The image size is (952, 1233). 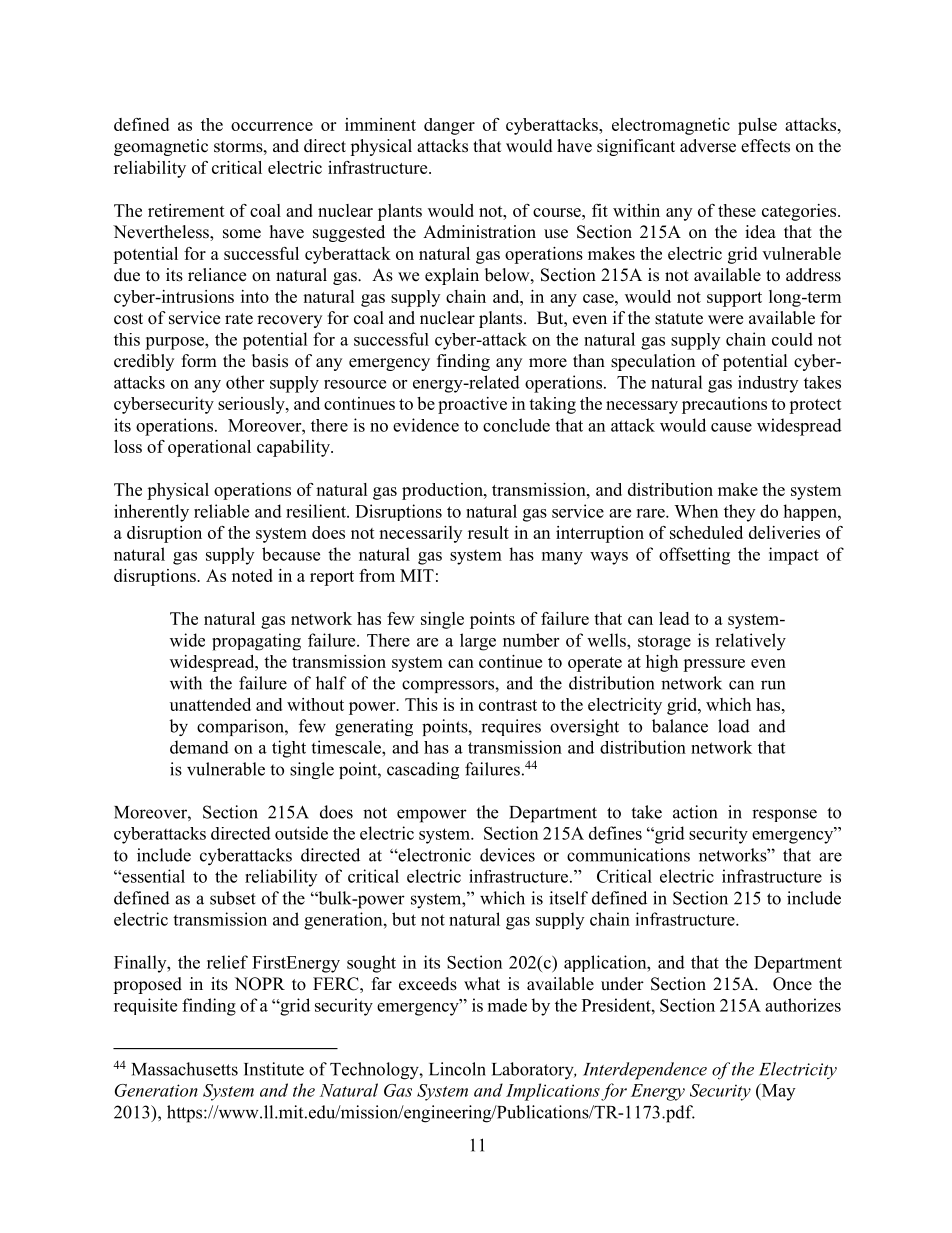 What do you see at coordinates (449, 126) in the screenshot?
I see `danger` at bounding box center [449, 126].
